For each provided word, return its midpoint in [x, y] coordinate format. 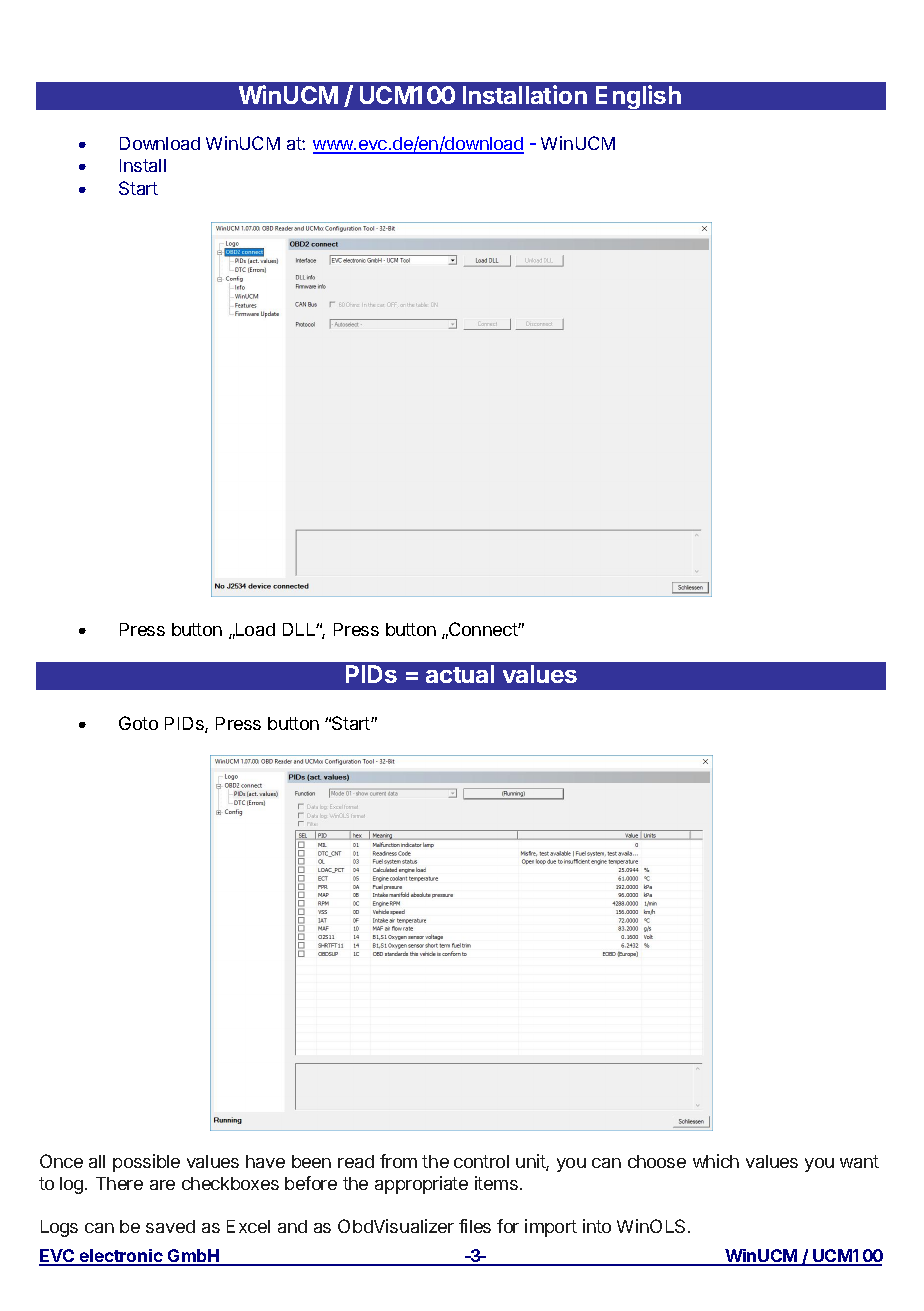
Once [61, 1161]
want [859, 1161]
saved [170, 1226]
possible [146, 1163]
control [481, 1161]
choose [657, 1161]
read [356, 1161]
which [716, 1161]
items [496, 1183]
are [162, 1185]
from [398, 1161]
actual [460, 674]
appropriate [421, 1185]
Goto [138, 723]
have [265, 1161]
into [597, 1226]
